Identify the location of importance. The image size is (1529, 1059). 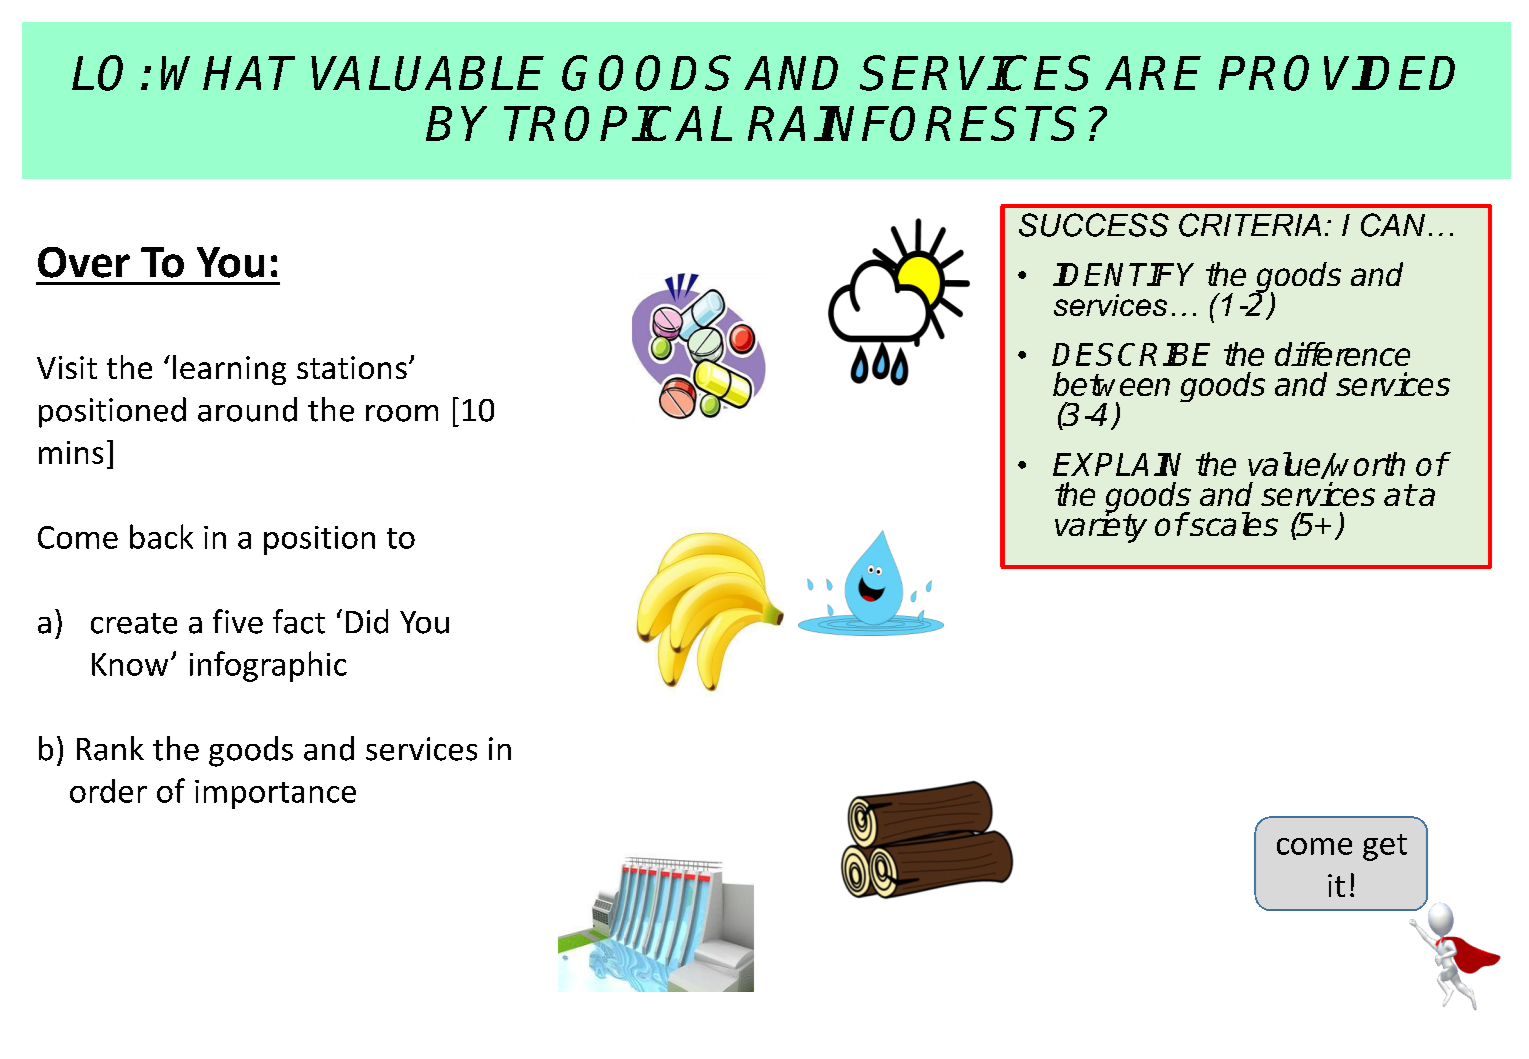
(275, 794).
